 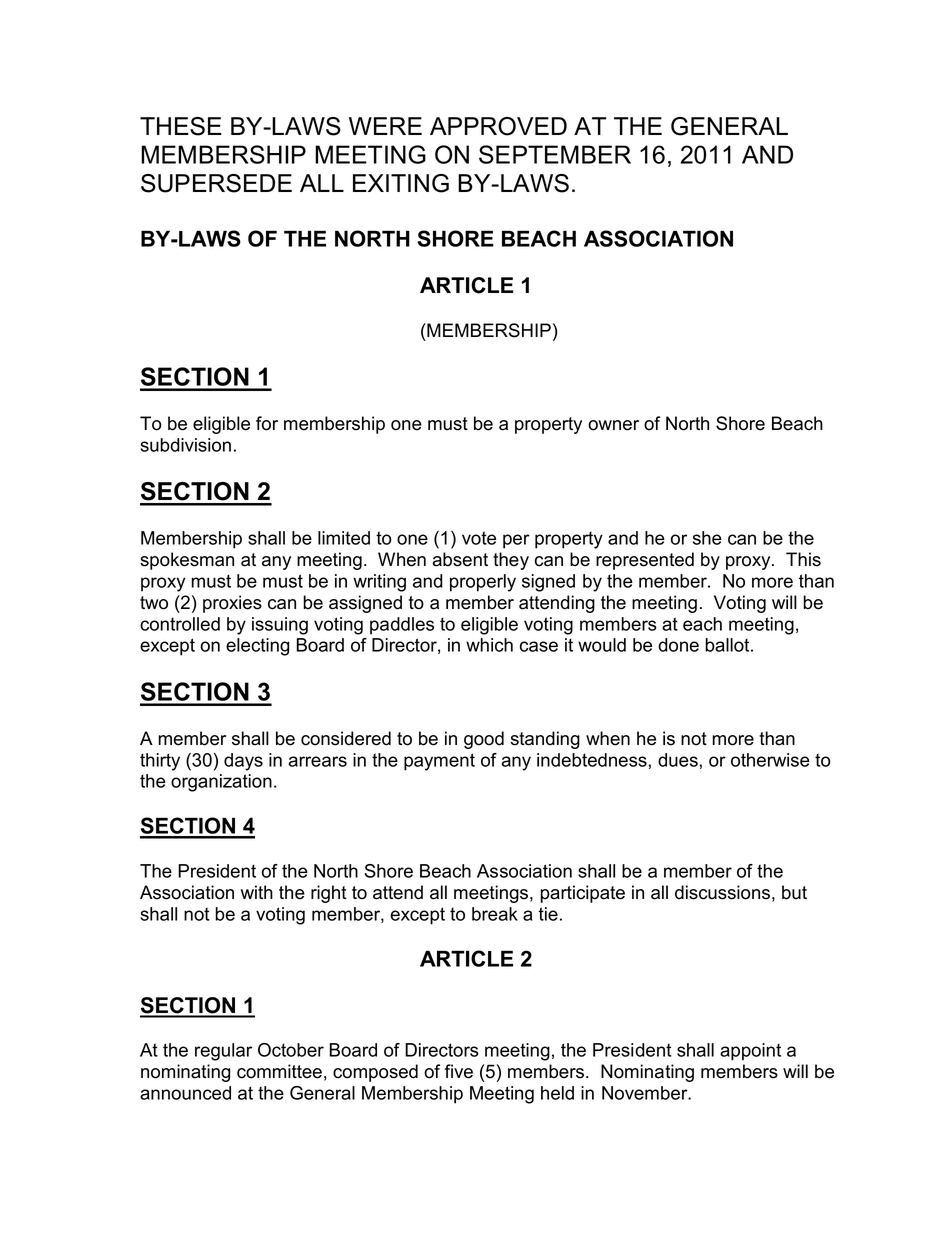 What do you see at coordinates (484, 740) in the image?
I see `good` at bounding box center [484, 740].
